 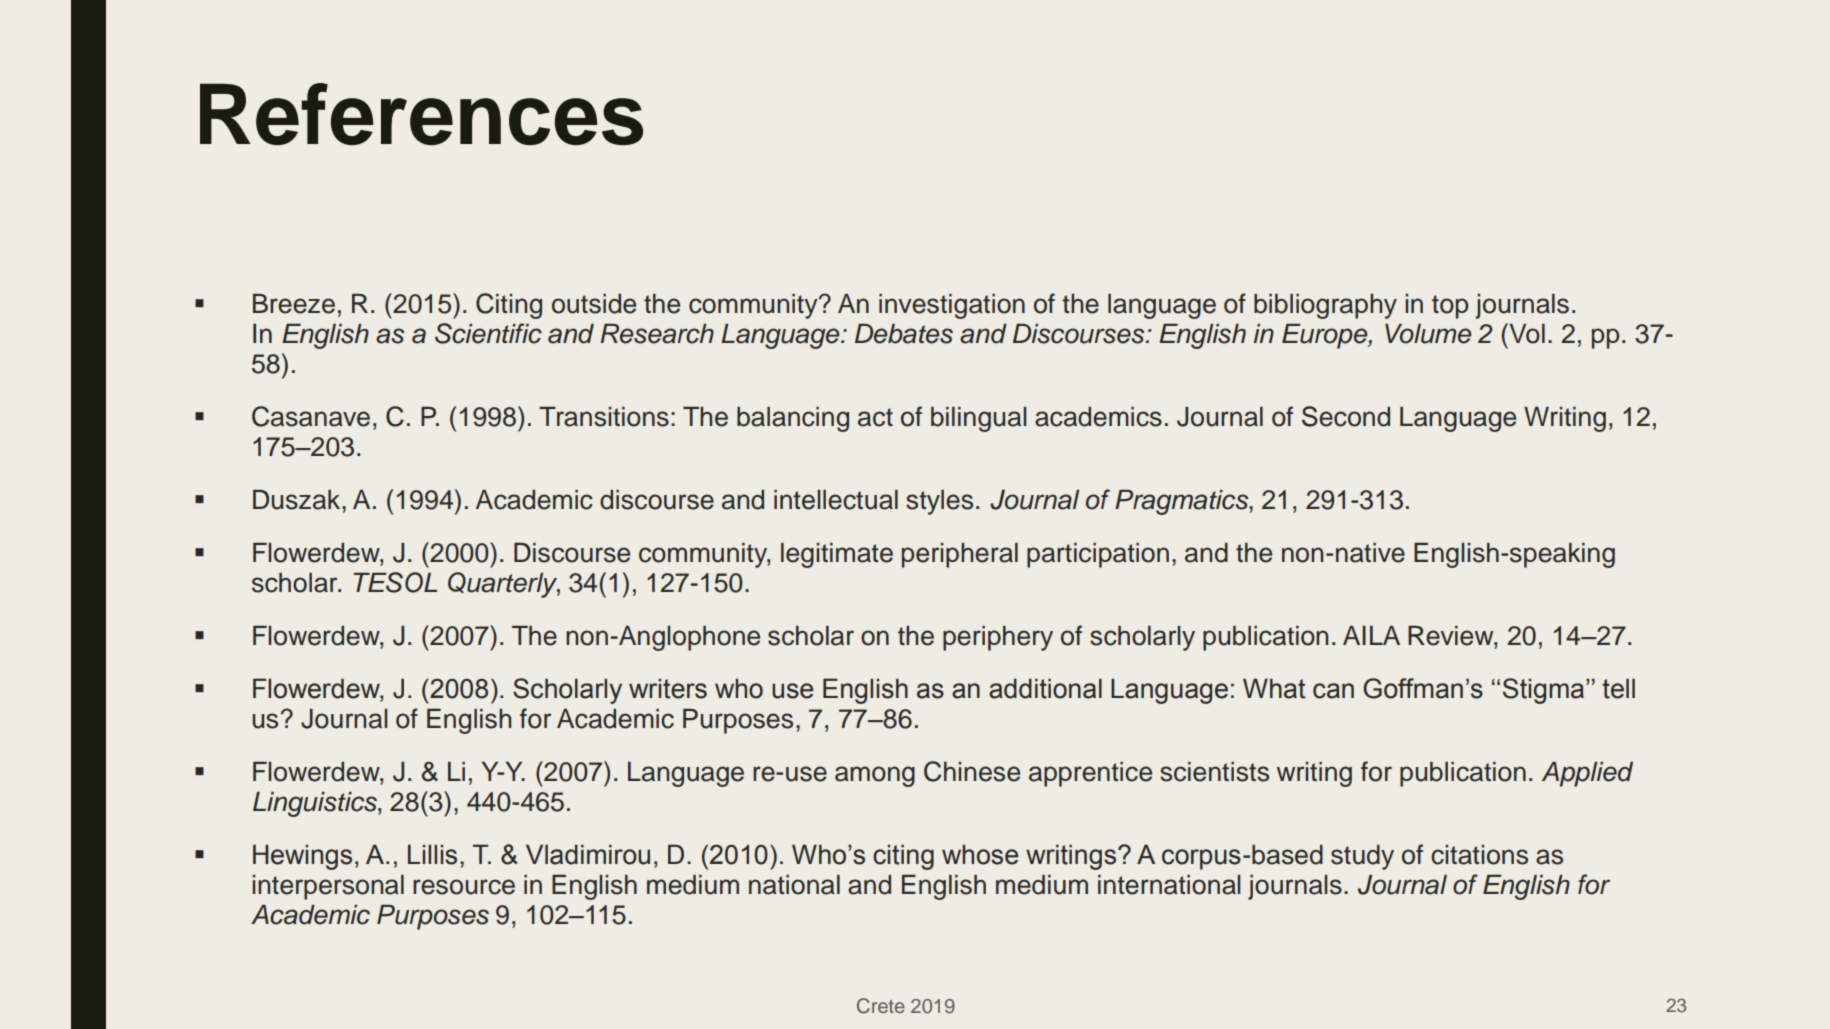 I want to click on writers, so click(x=668, y=688).
